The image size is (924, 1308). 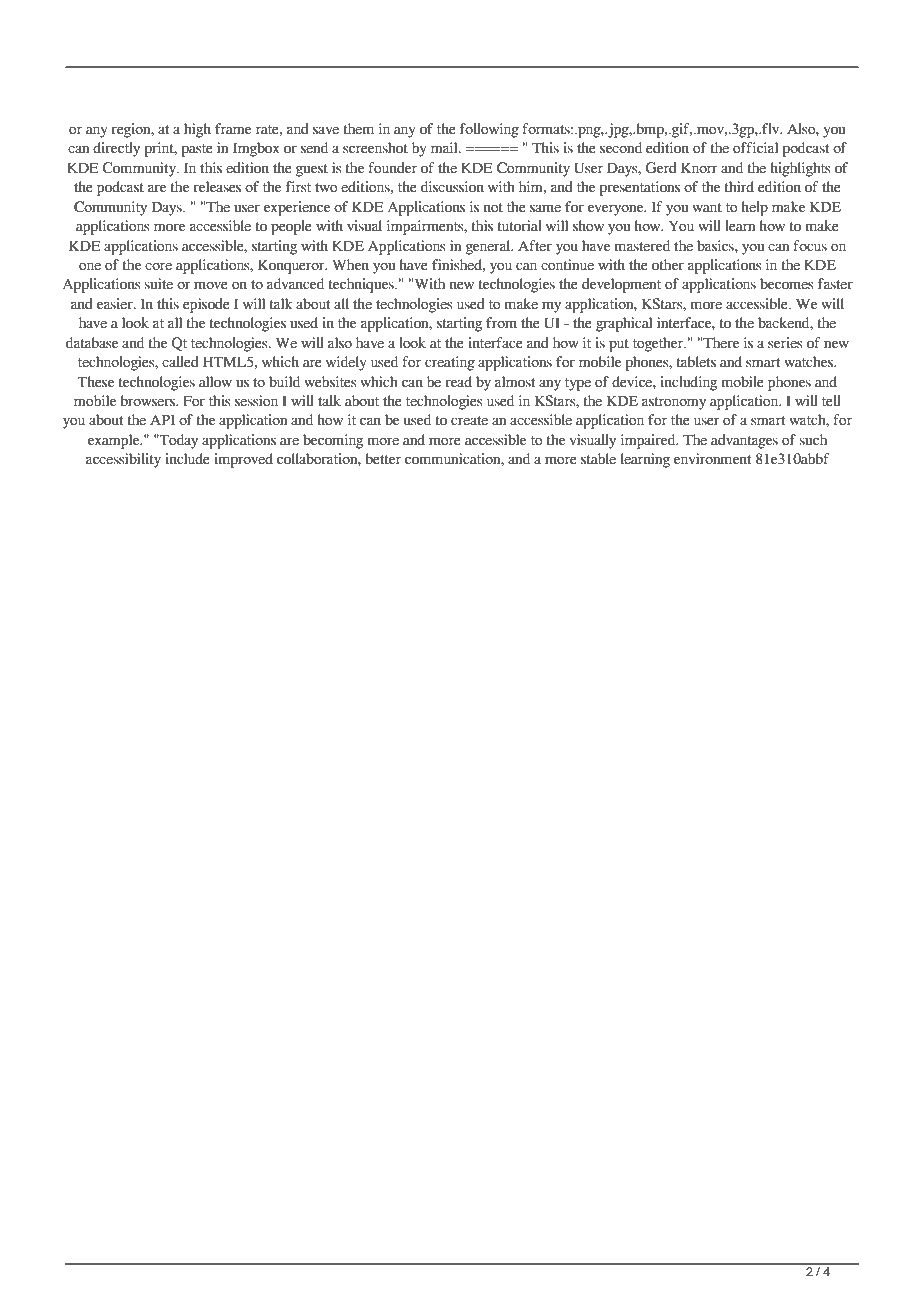 What do you see at coordinates (810, 246) in the page?
I see `focus` at bounding box center [810, 246].
